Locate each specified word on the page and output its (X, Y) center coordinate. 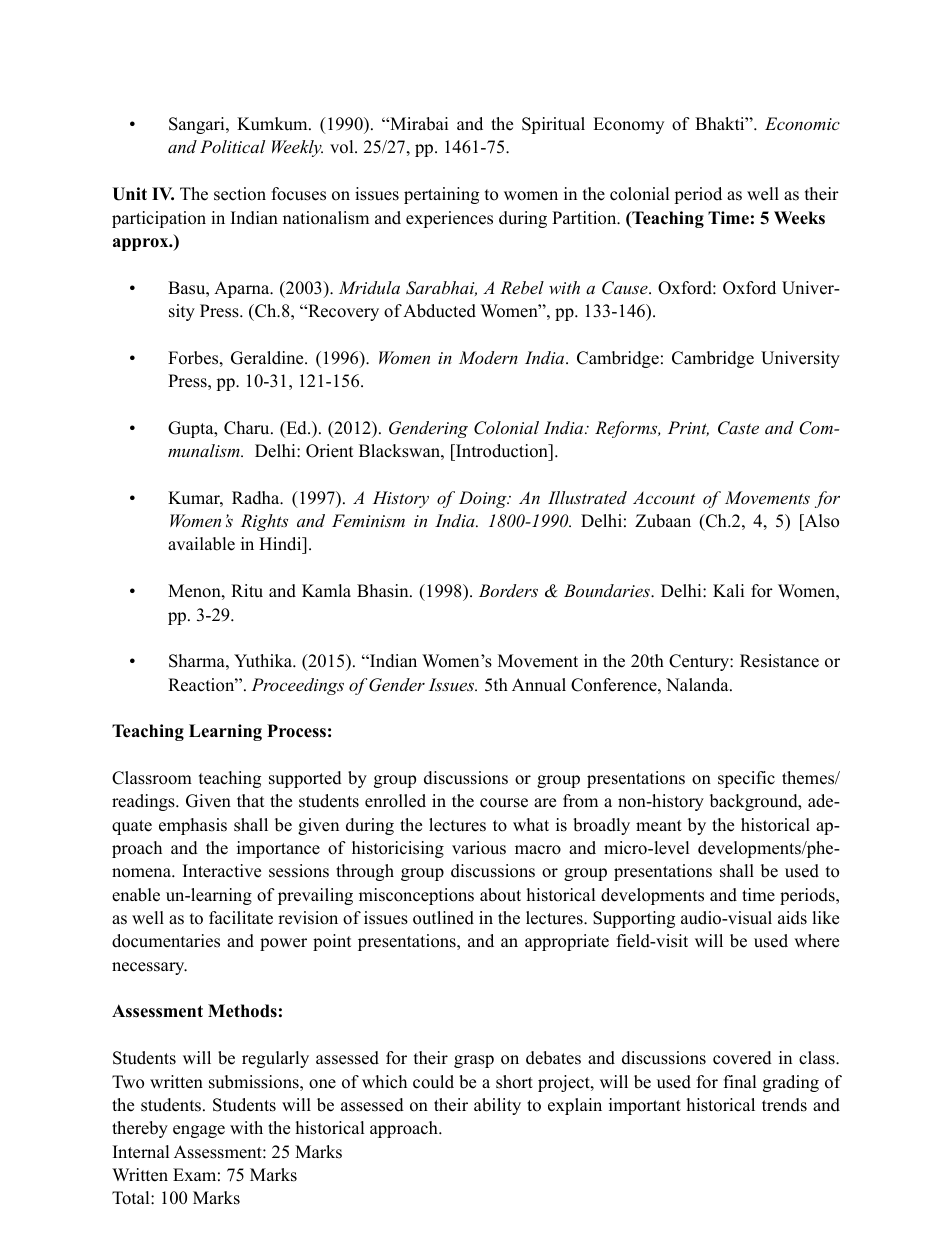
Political (232, 146)
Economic (802, 123)
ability (497, 1106)
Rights (264, 522)
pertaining (441, 195)
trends (784, 1105)
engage (199, 1131)
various (479, 848)
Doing (484, 499)
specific (746, 779)
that (251, 800)
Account (664, 497)
